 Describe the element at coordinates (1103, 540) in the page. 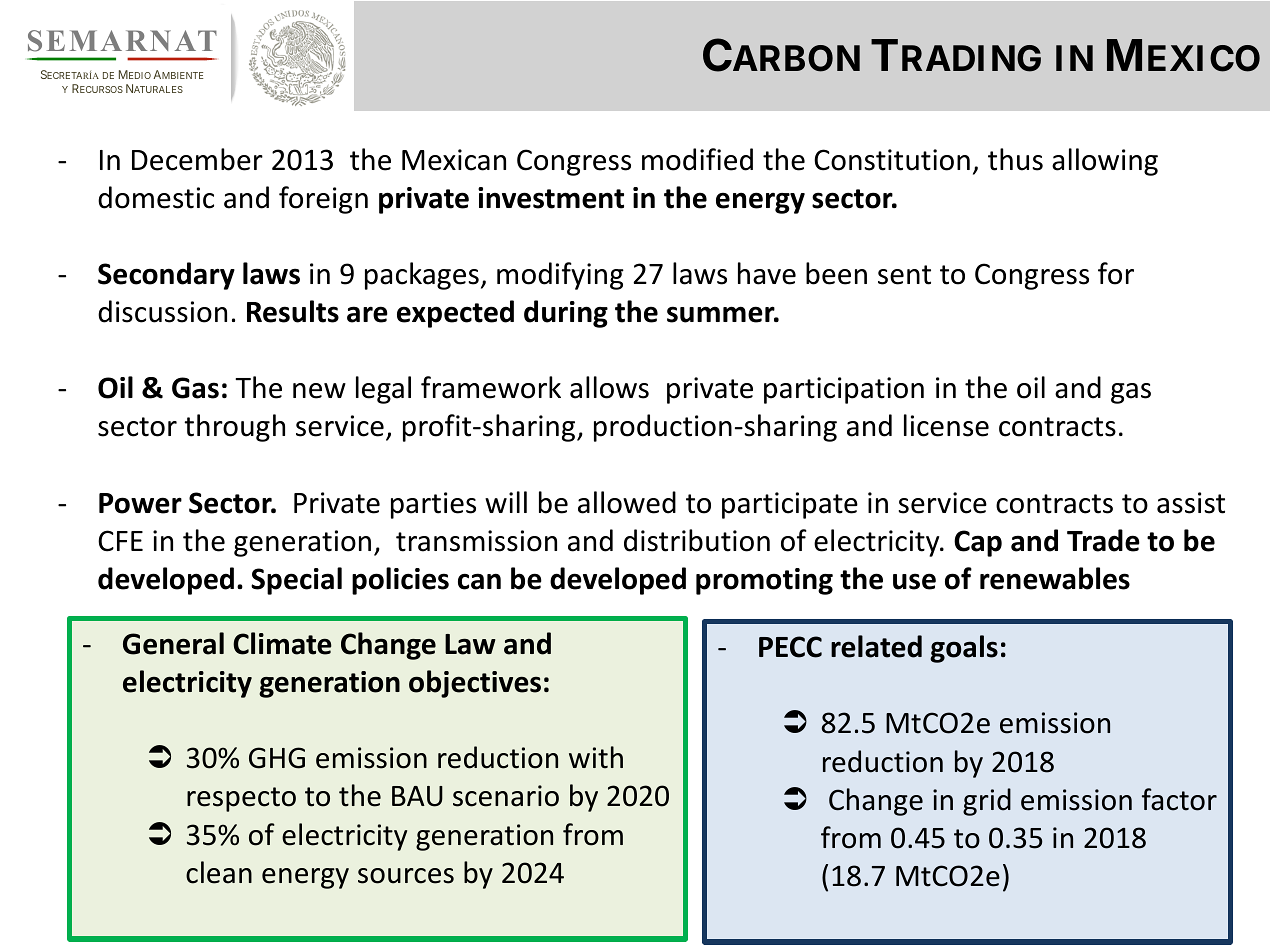

I see `Trade` at that location.
